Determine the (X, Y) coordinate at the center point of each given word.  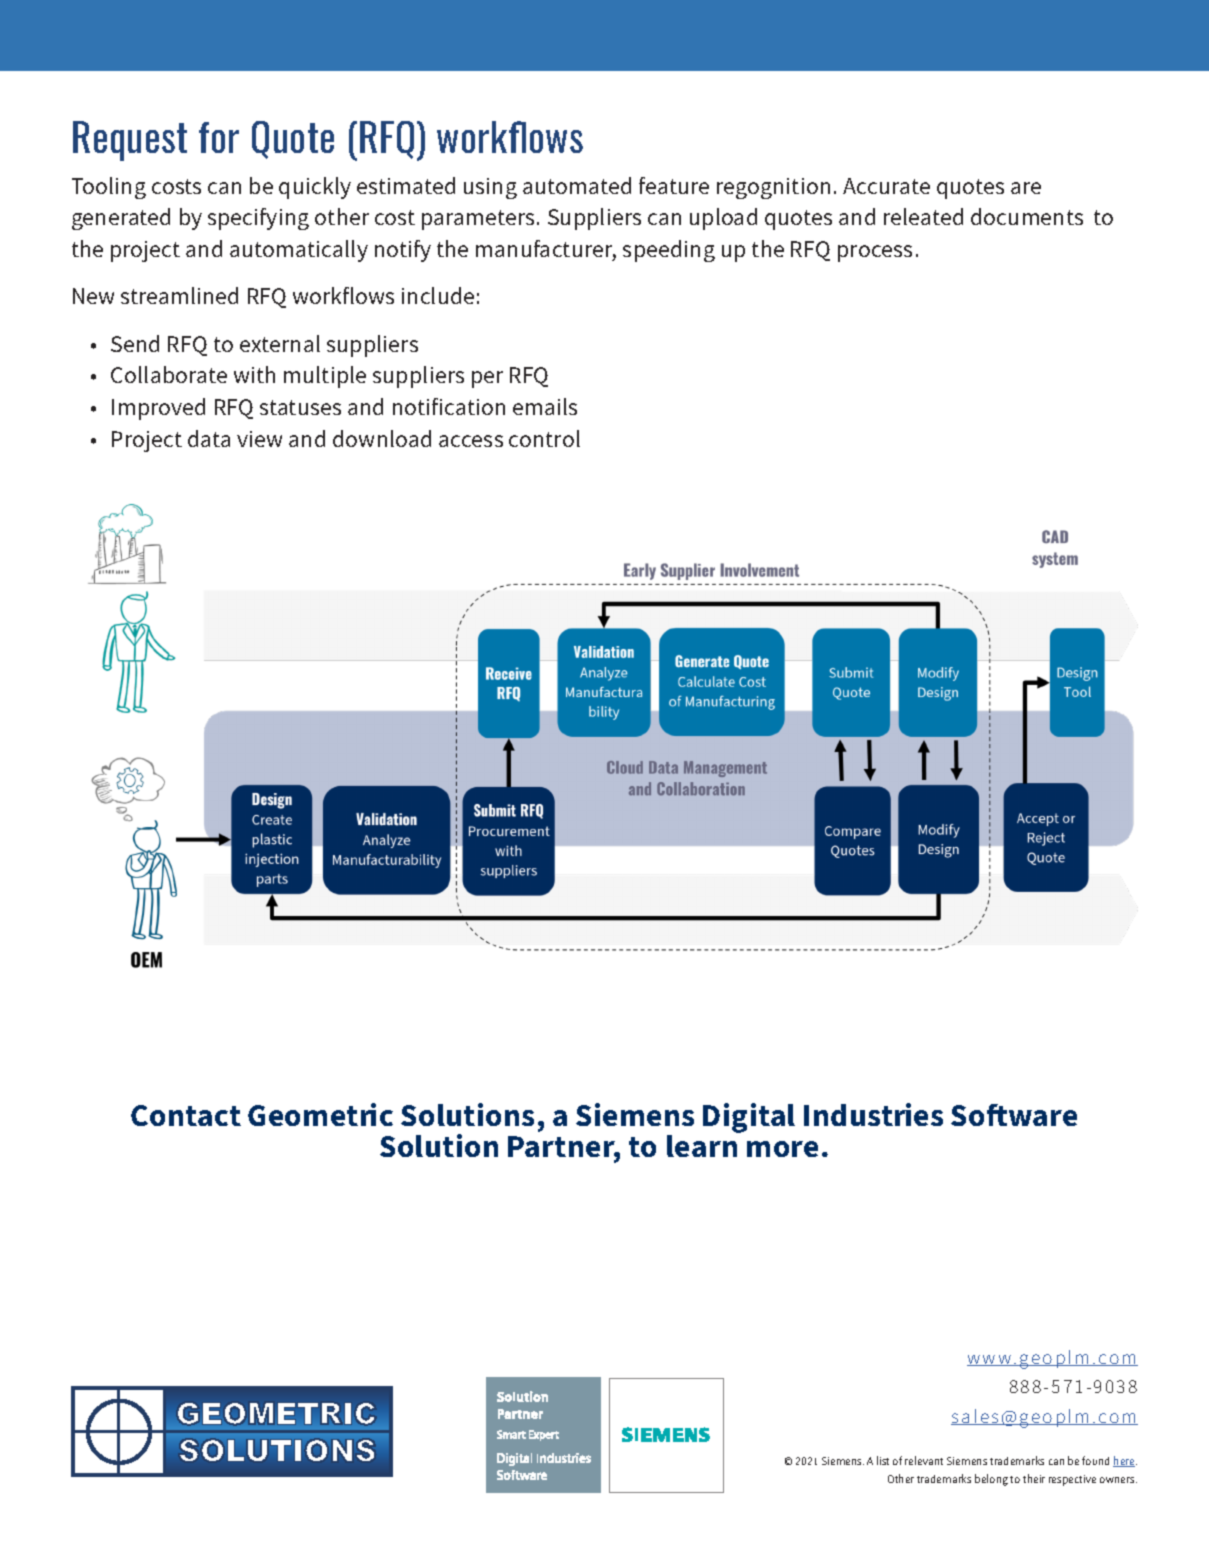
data (209, 438)
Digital (749, 1118)
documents (1027, 216)
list (883, 1460)
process (875, 253)
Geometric (320, 1114)
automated (577, 185)
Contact (186, 1115)
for (219, 137)
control (544, 438)
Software (1014, 1115)
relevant (924, 1460)
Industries (873, 1114)
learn (702, 1146)
